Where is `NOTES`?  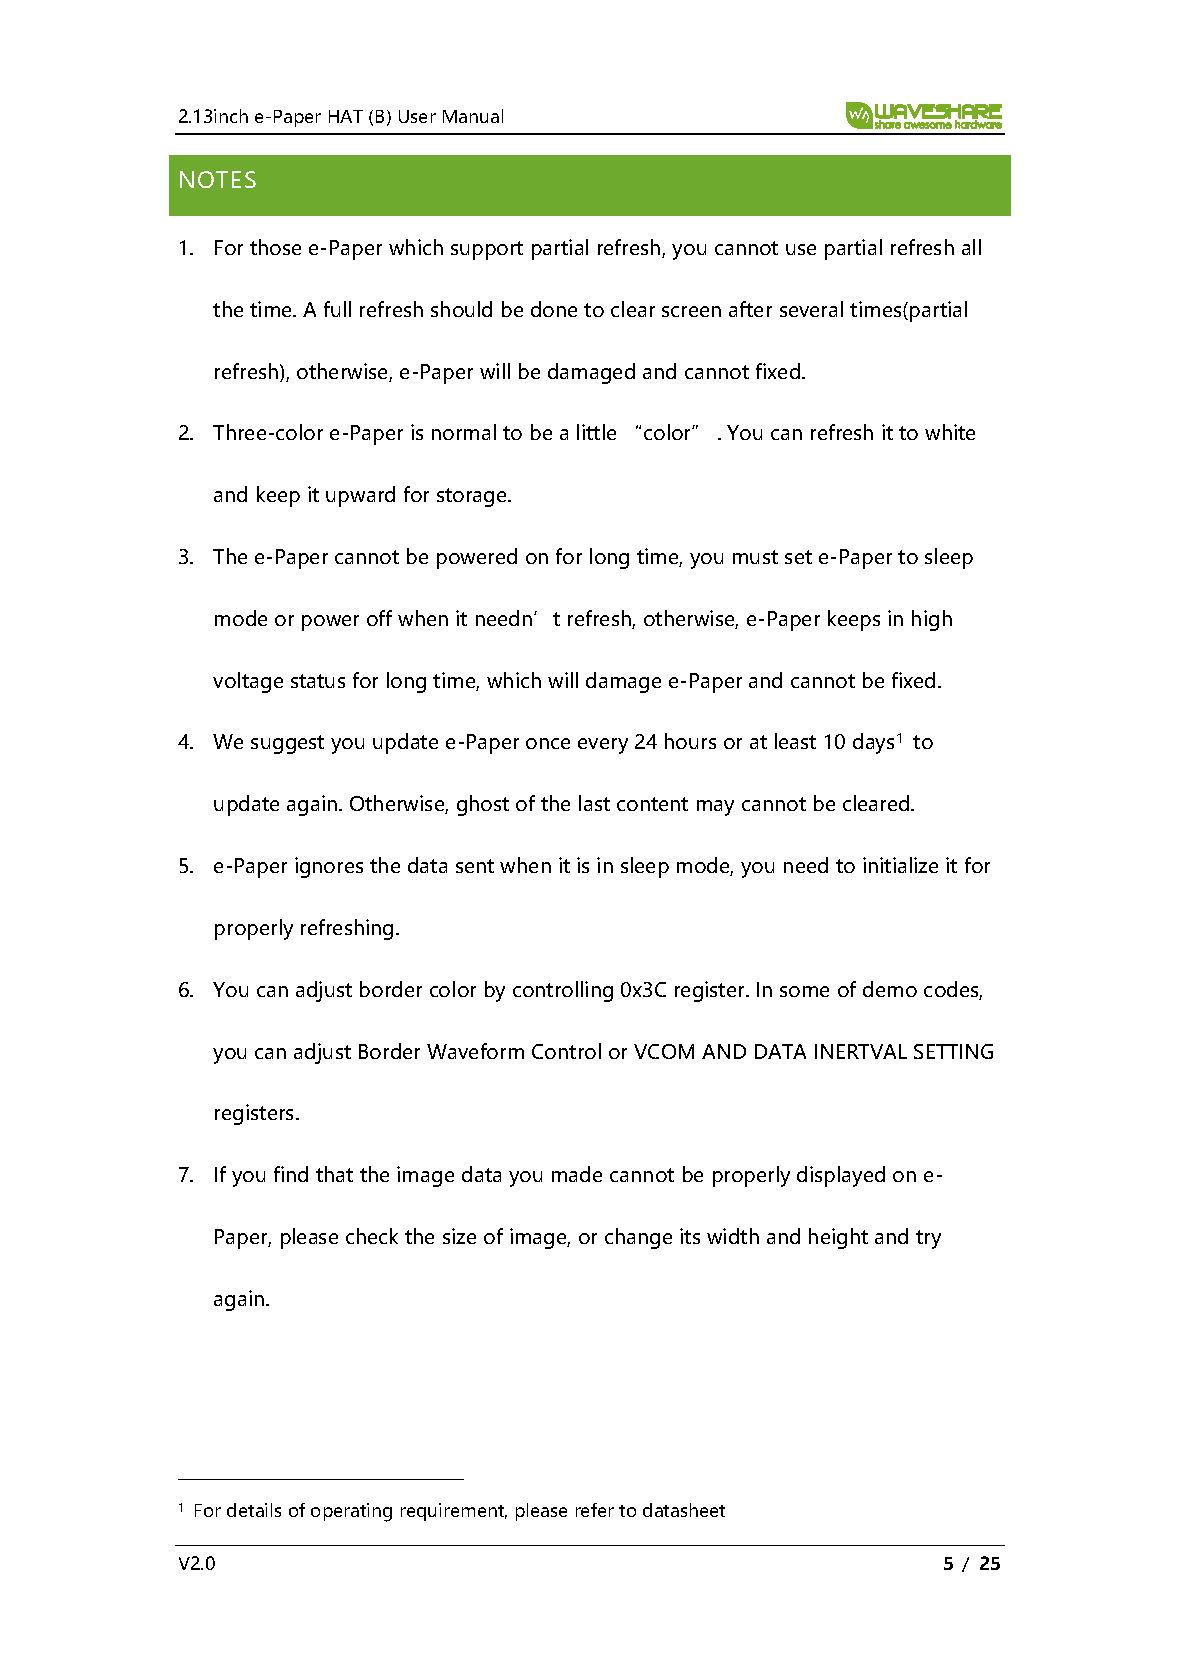 NOTES is located at coordinates (218, 179).
